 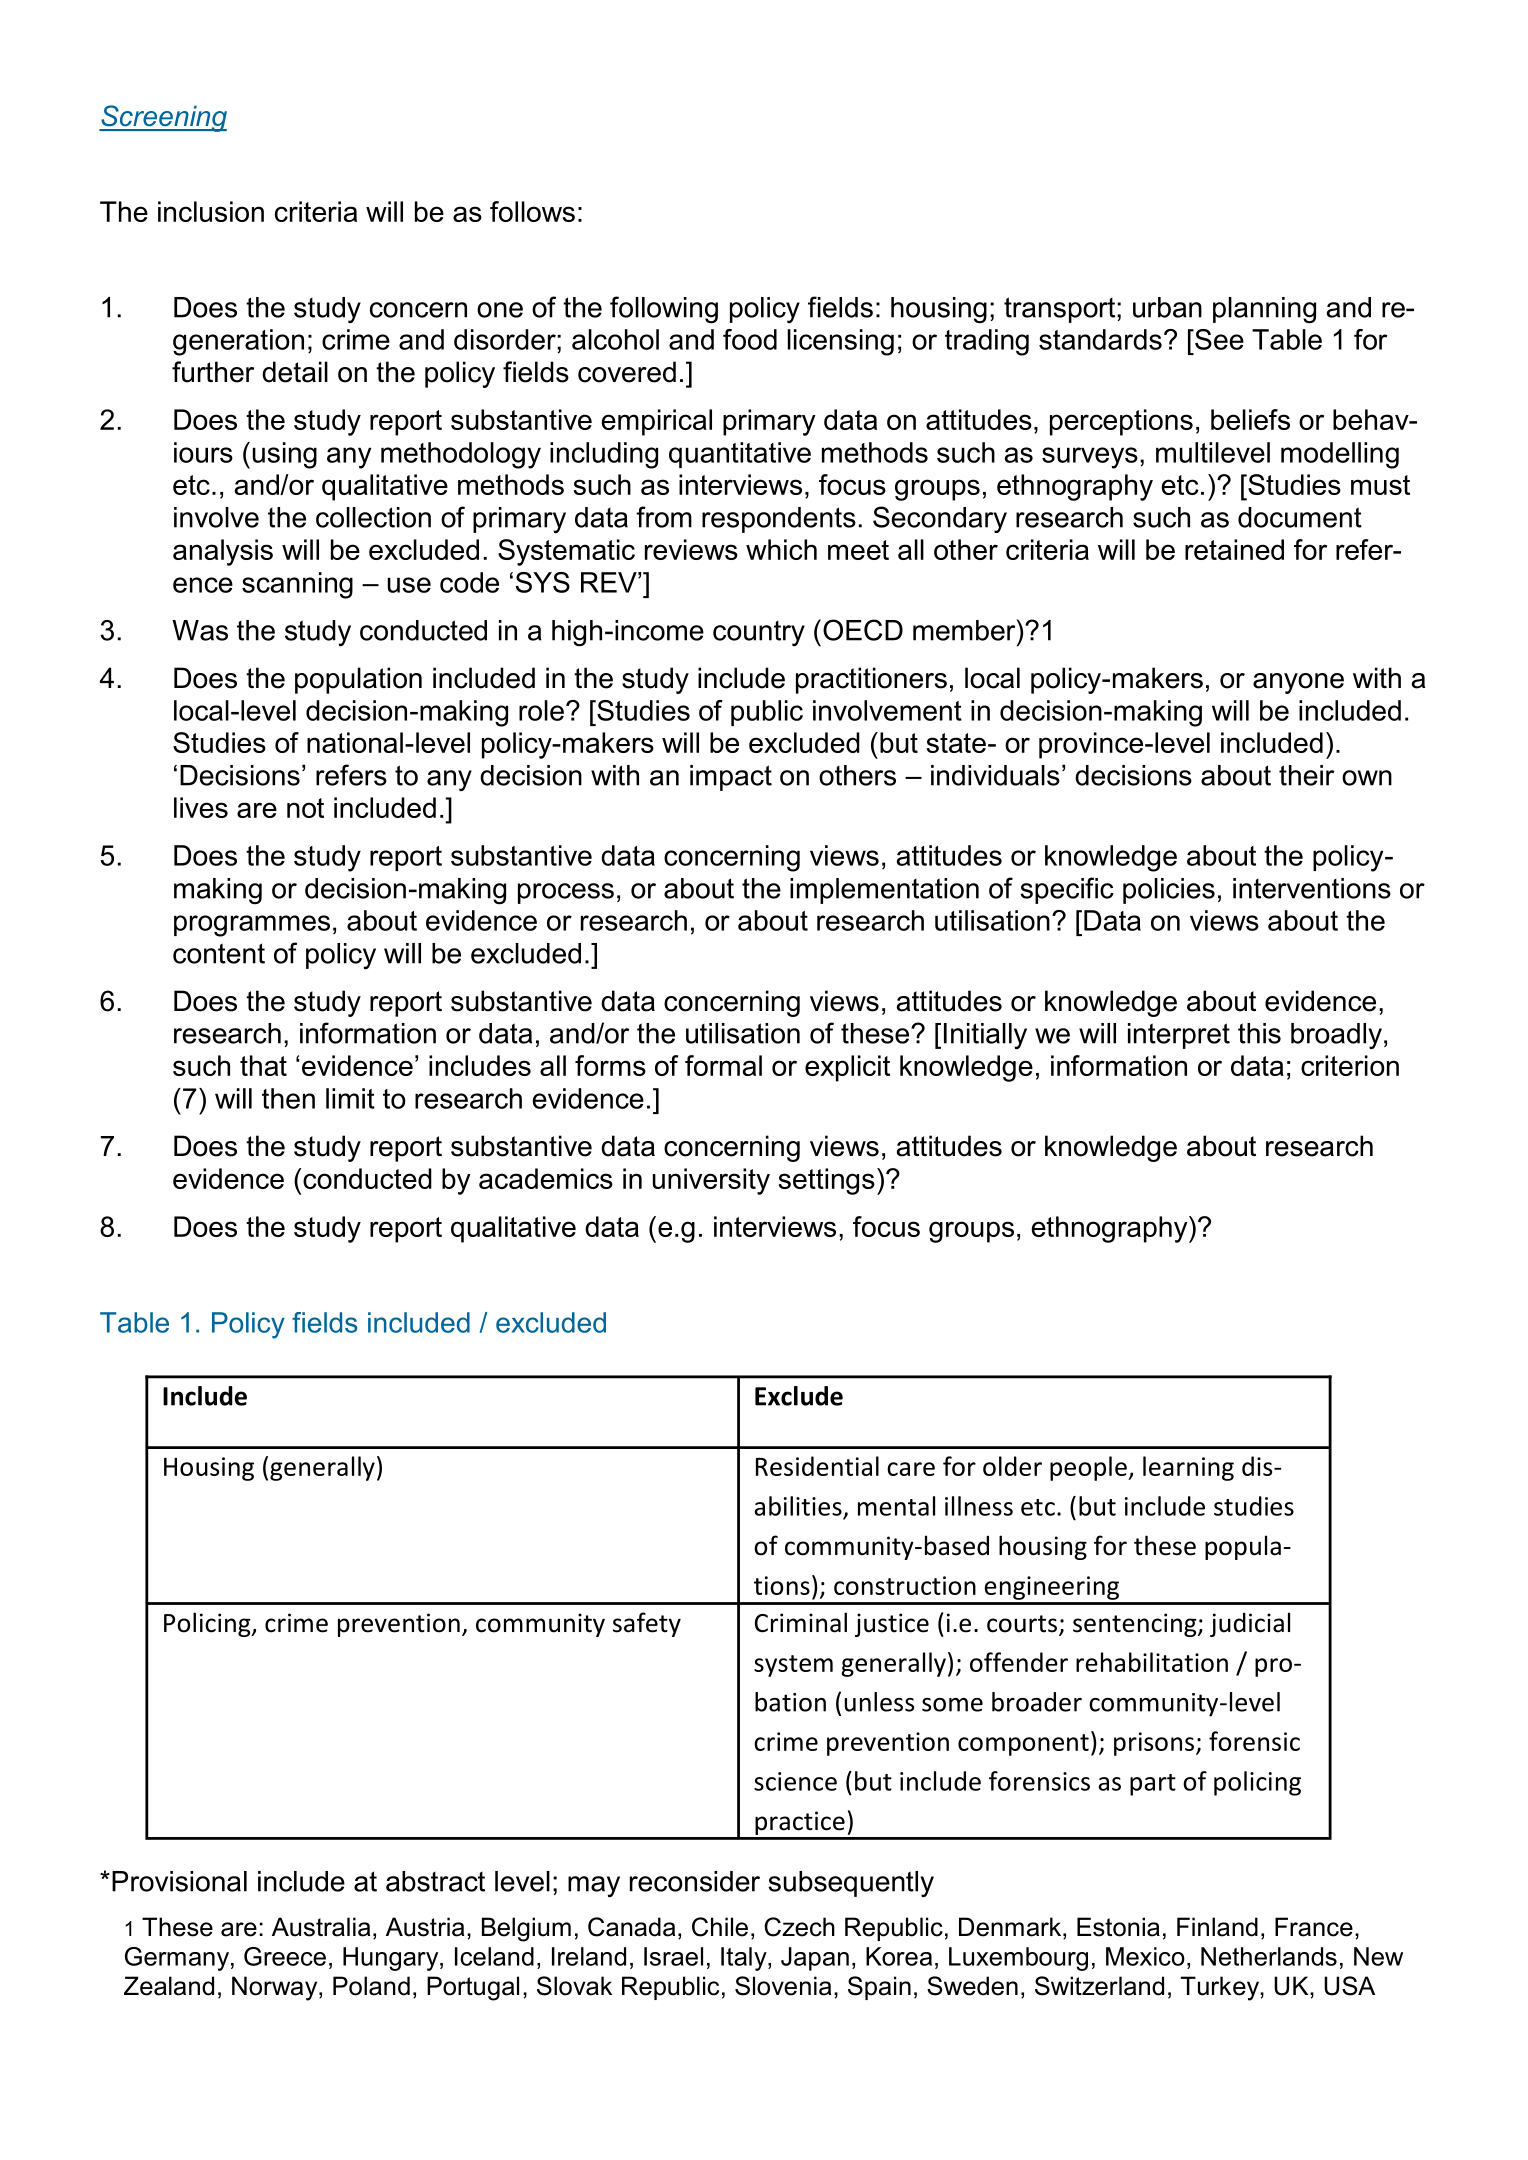 I want to click on following, so click(x=664, y=309).
